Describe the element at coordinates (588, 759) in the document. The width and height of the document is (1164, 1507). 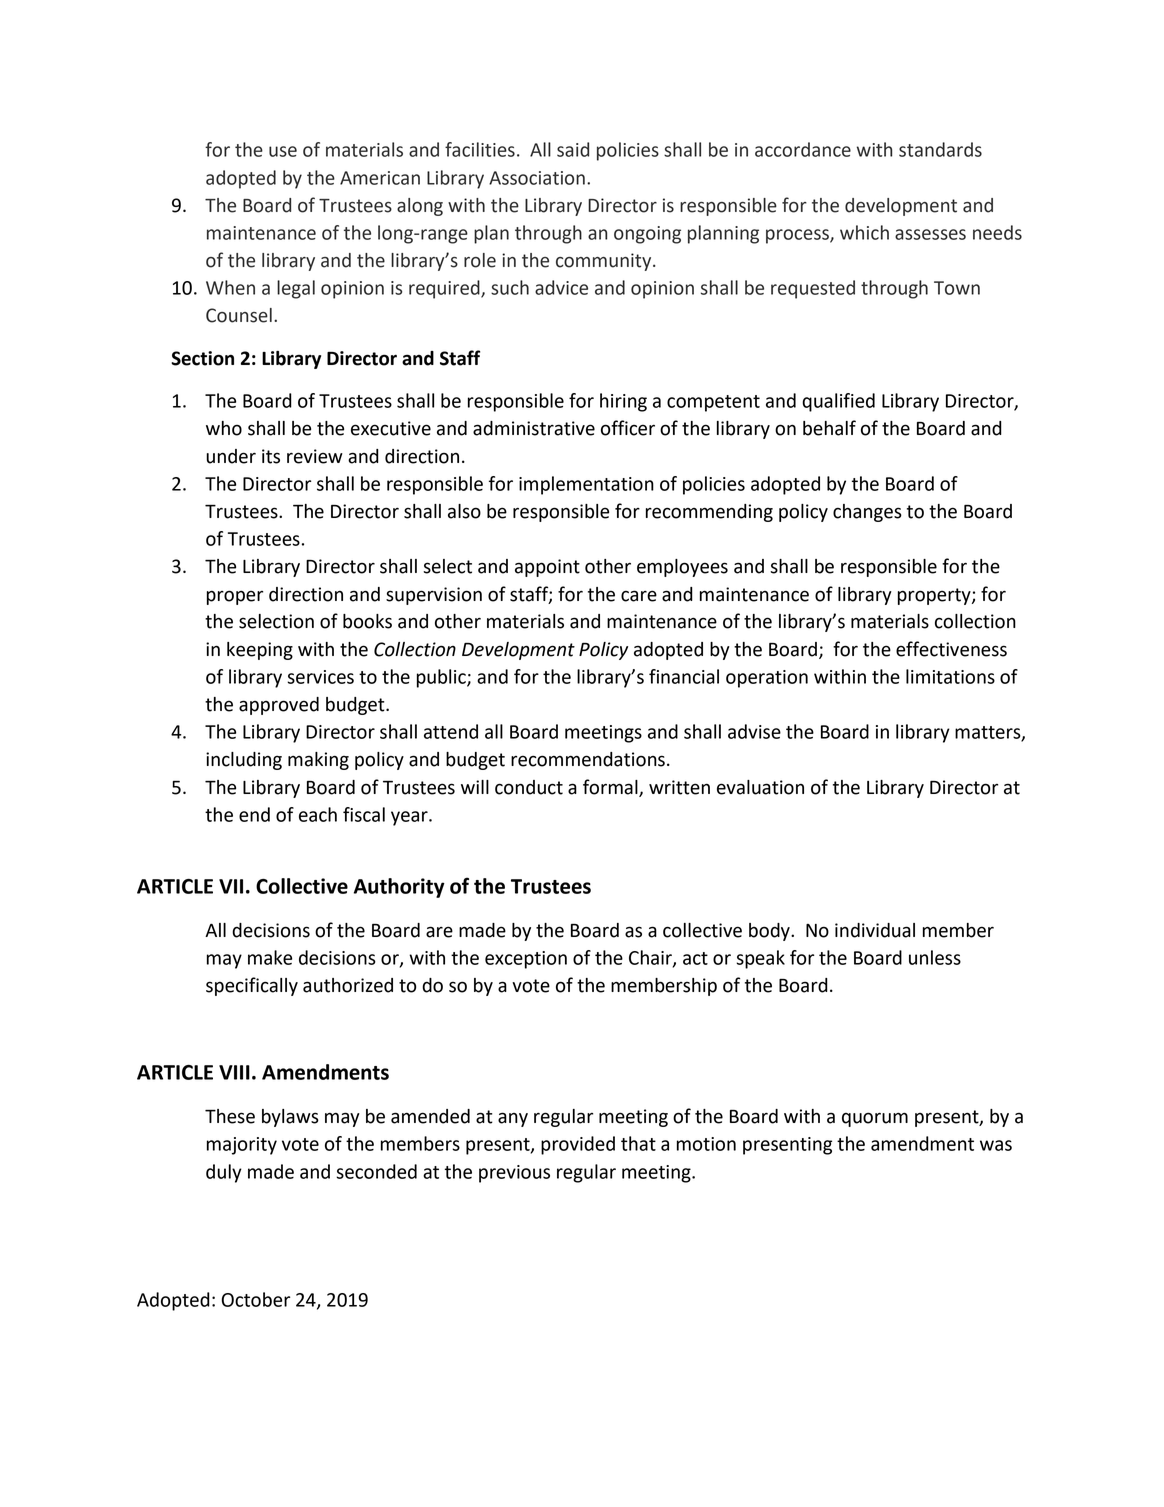
I see `recommendations` at that location.
